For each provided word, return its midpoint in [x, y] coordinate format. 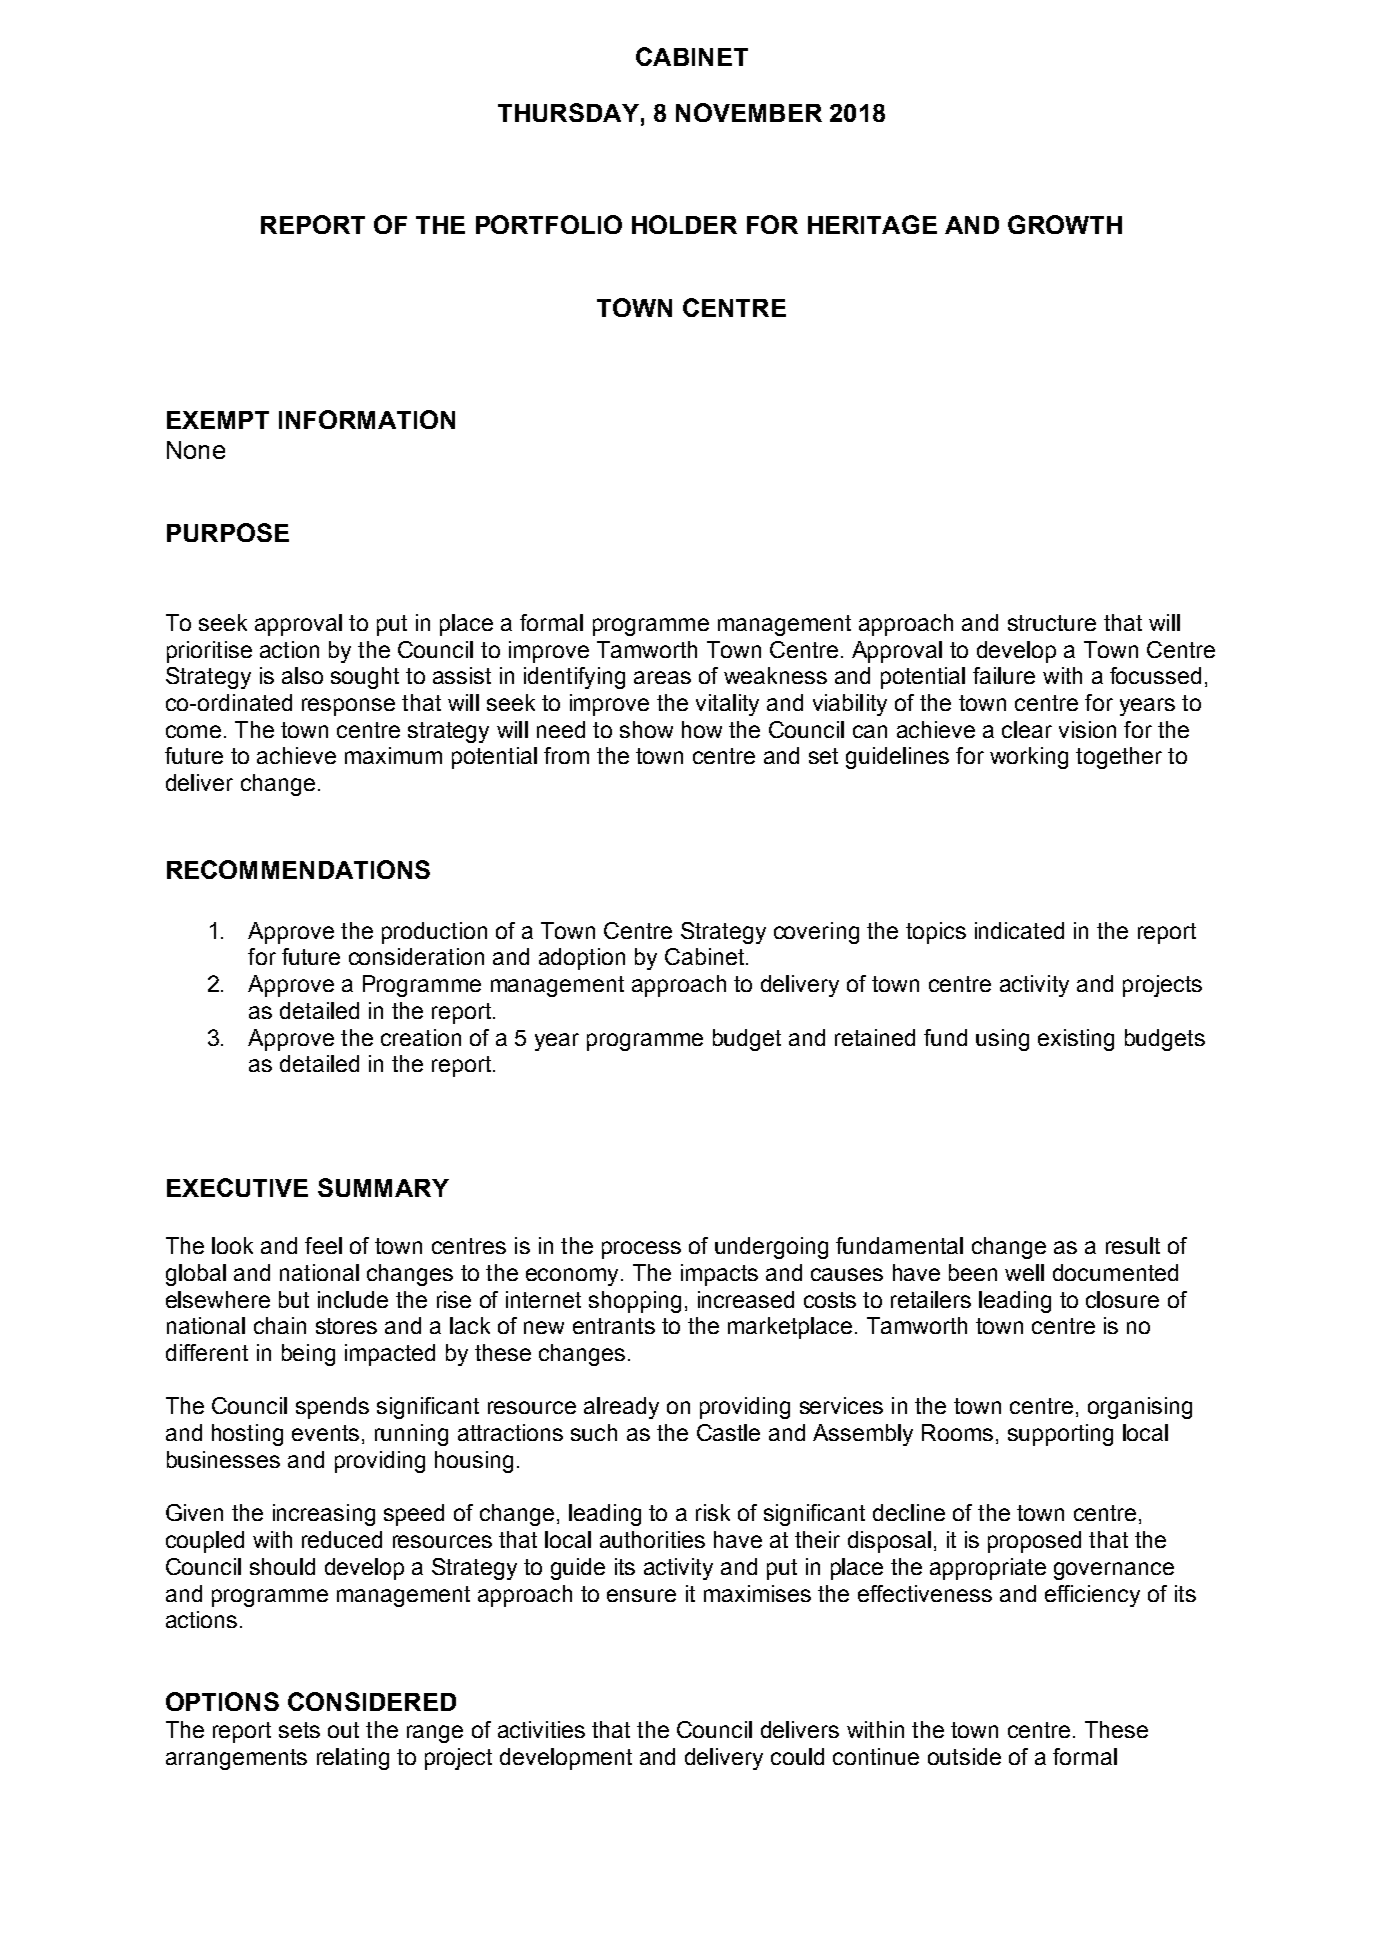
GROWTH [1065, 224]
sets [299, 1730]
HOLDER [684, 224]
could [797, 1756]
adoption [582, 959]
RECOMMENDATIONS [298, 869]
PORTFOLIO [549, 224]
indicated [1019, 930]
